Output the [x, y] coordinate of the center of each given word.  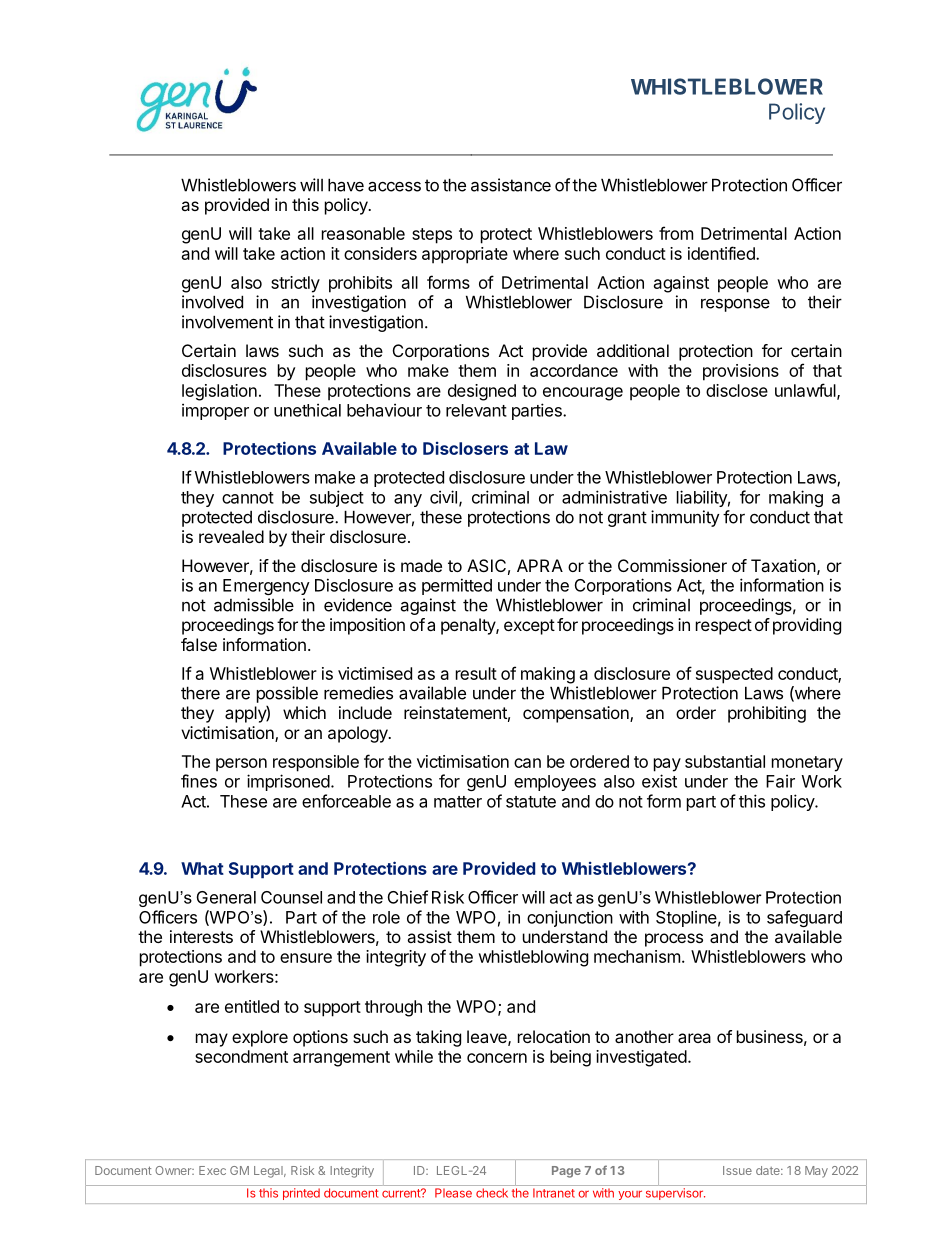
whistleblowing [533, 958]
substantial [725, 761]
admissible [254, 605]
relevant [476, 410]
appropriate [465, 255]
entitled [252, 1006]
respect [724, 627]
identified [722, 253]
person [241, 765]
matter [458, 802]
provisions [741, 372]
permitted [457, 586]
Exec [212, 1170]
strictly [295, 284]
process [674, 940]
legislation [219, 392]
